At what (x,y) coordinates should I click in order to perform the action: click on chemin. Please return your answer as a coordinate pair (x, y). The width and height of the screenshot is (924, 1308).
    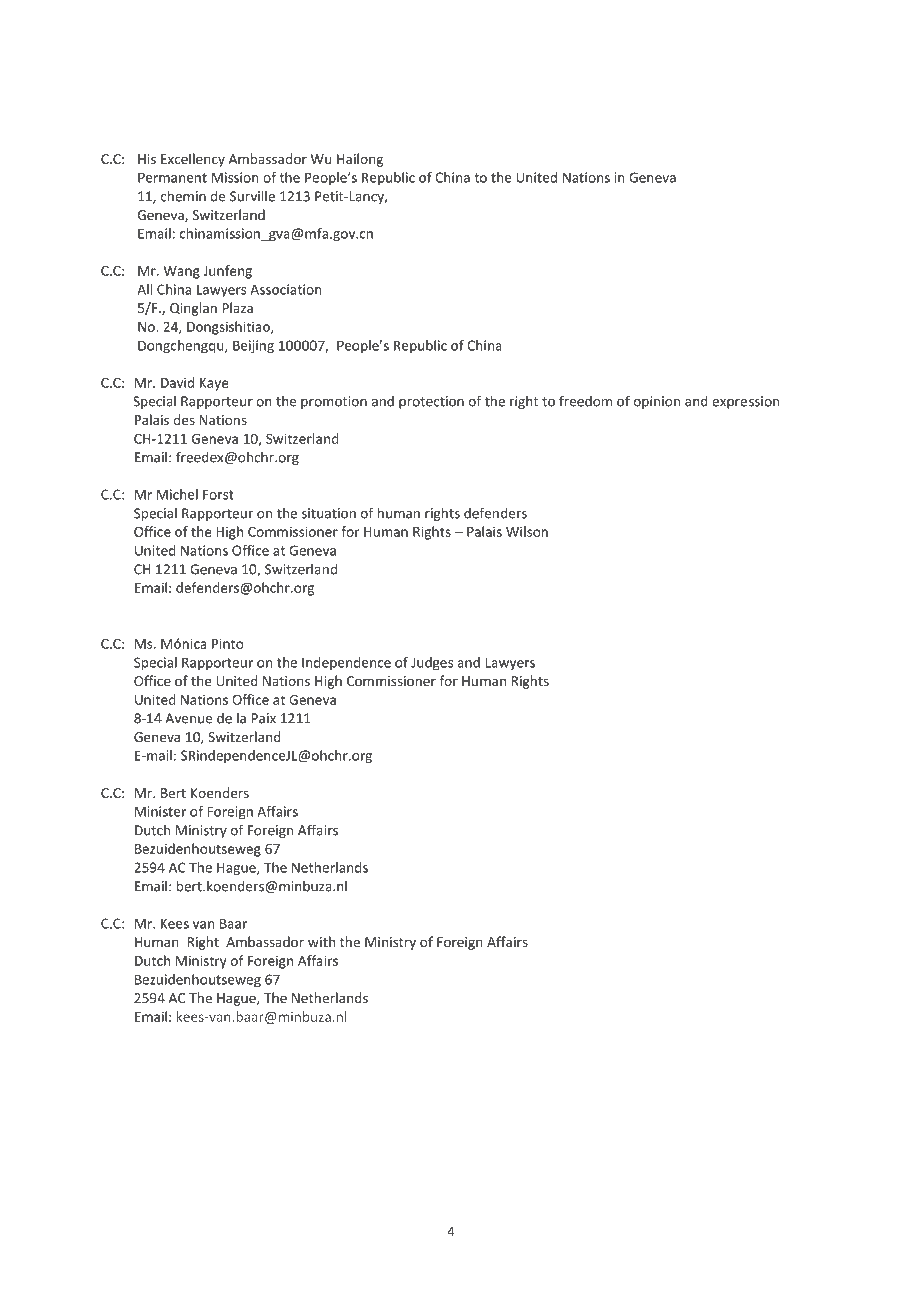
    Looking at the image, I should click on (183, 196).
